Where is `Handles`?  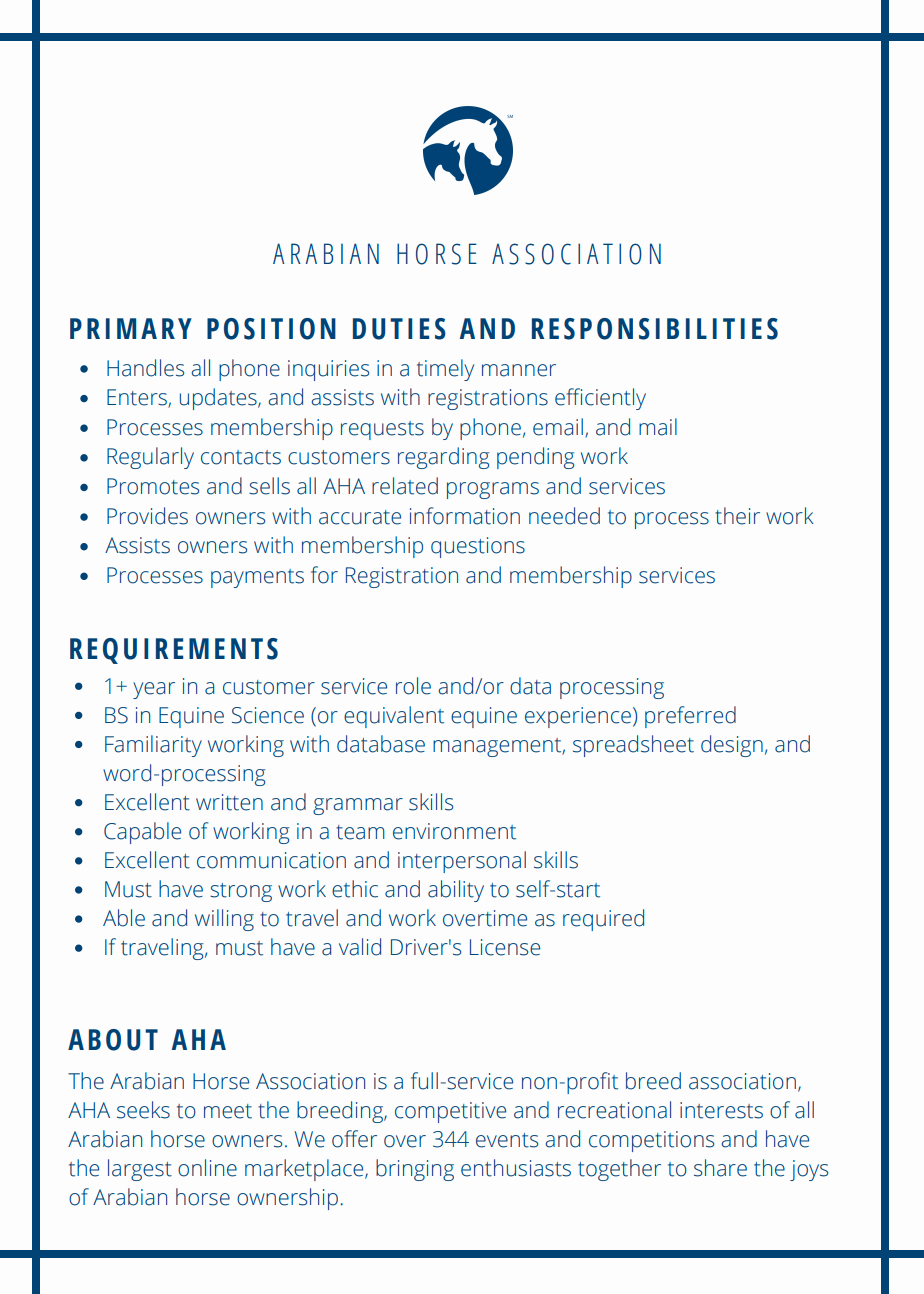 Handles is located at coordinates (145, 368).
